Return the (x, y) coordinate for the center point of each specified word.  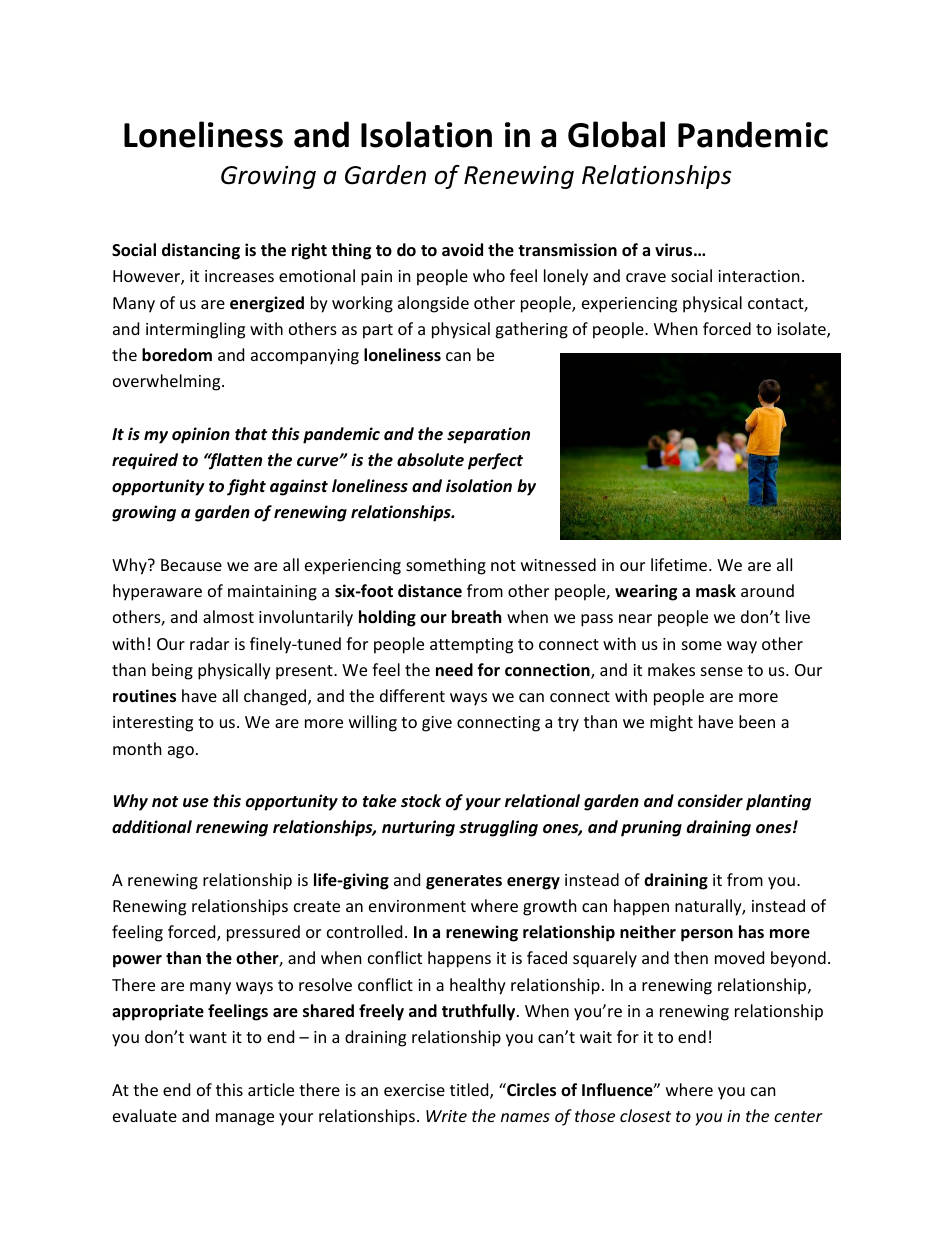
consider (710, 801)
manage (245, 1119)
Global (616, 134)
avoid (462, 250)
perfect (495, 461)
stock (421, 801)
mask (716, 591)
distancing (201, 251)
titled (470, 1091)
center (798, 1116)
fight (246, 487)
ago (181, 752)
